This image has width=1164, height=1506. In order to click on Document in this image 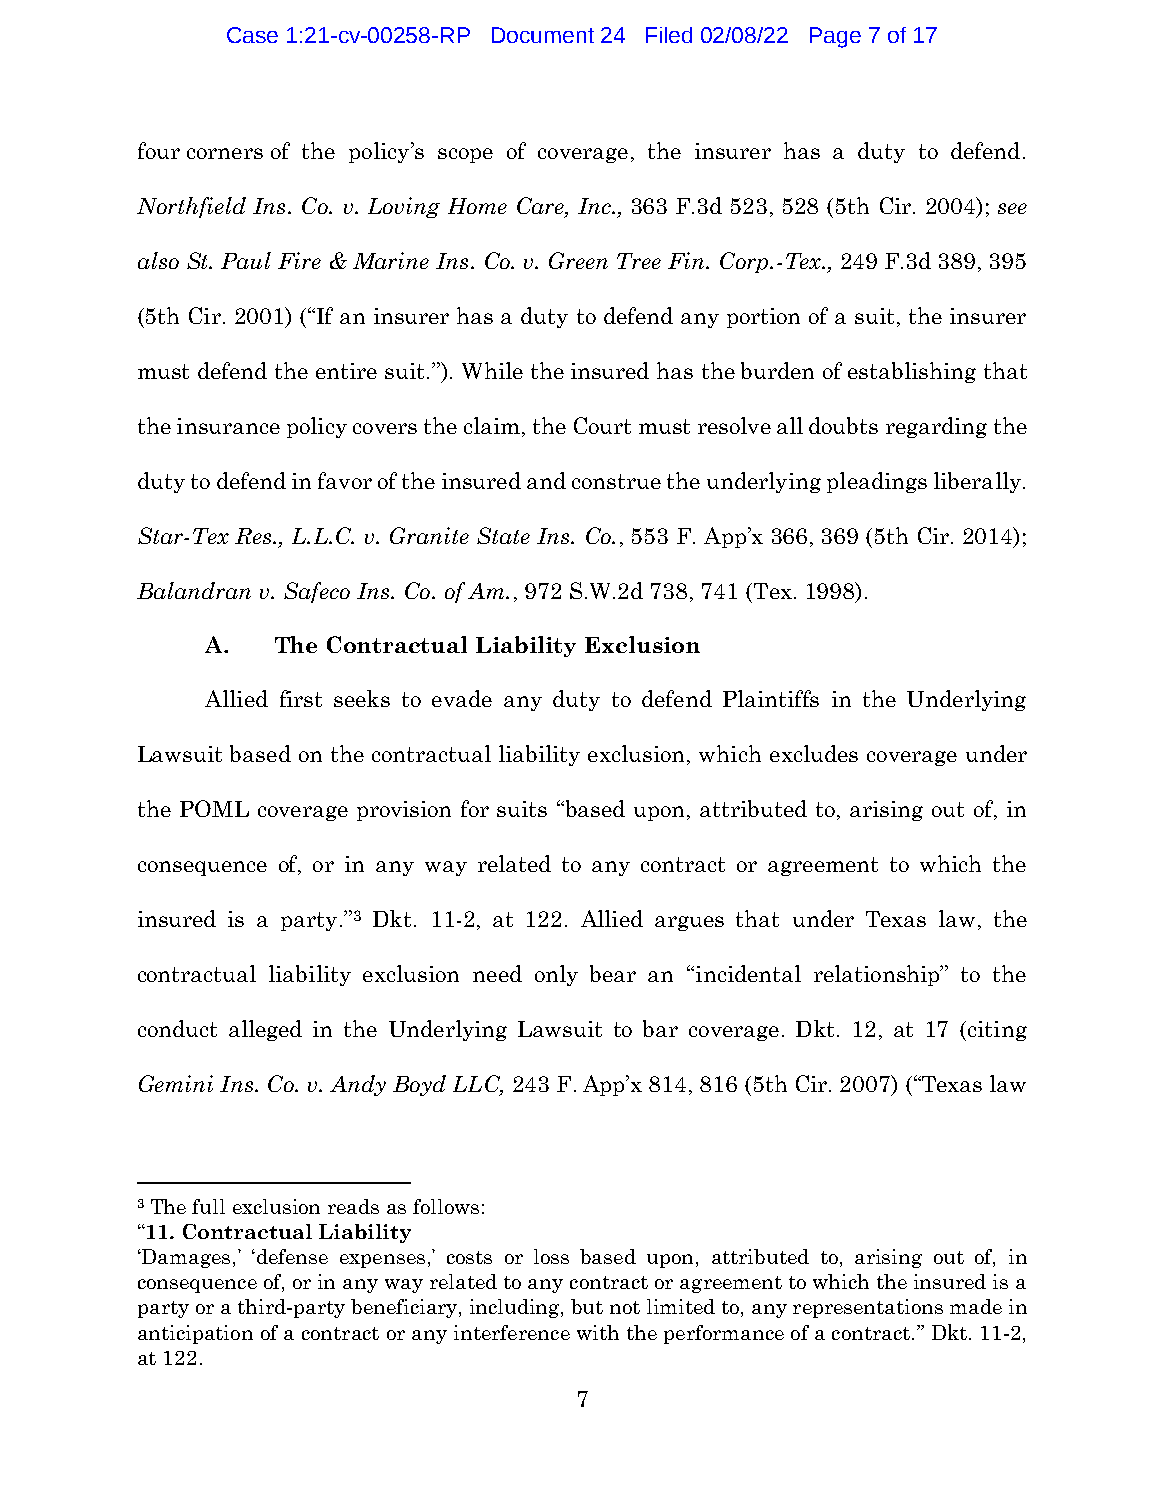, I will do `click(543, 35)`.
